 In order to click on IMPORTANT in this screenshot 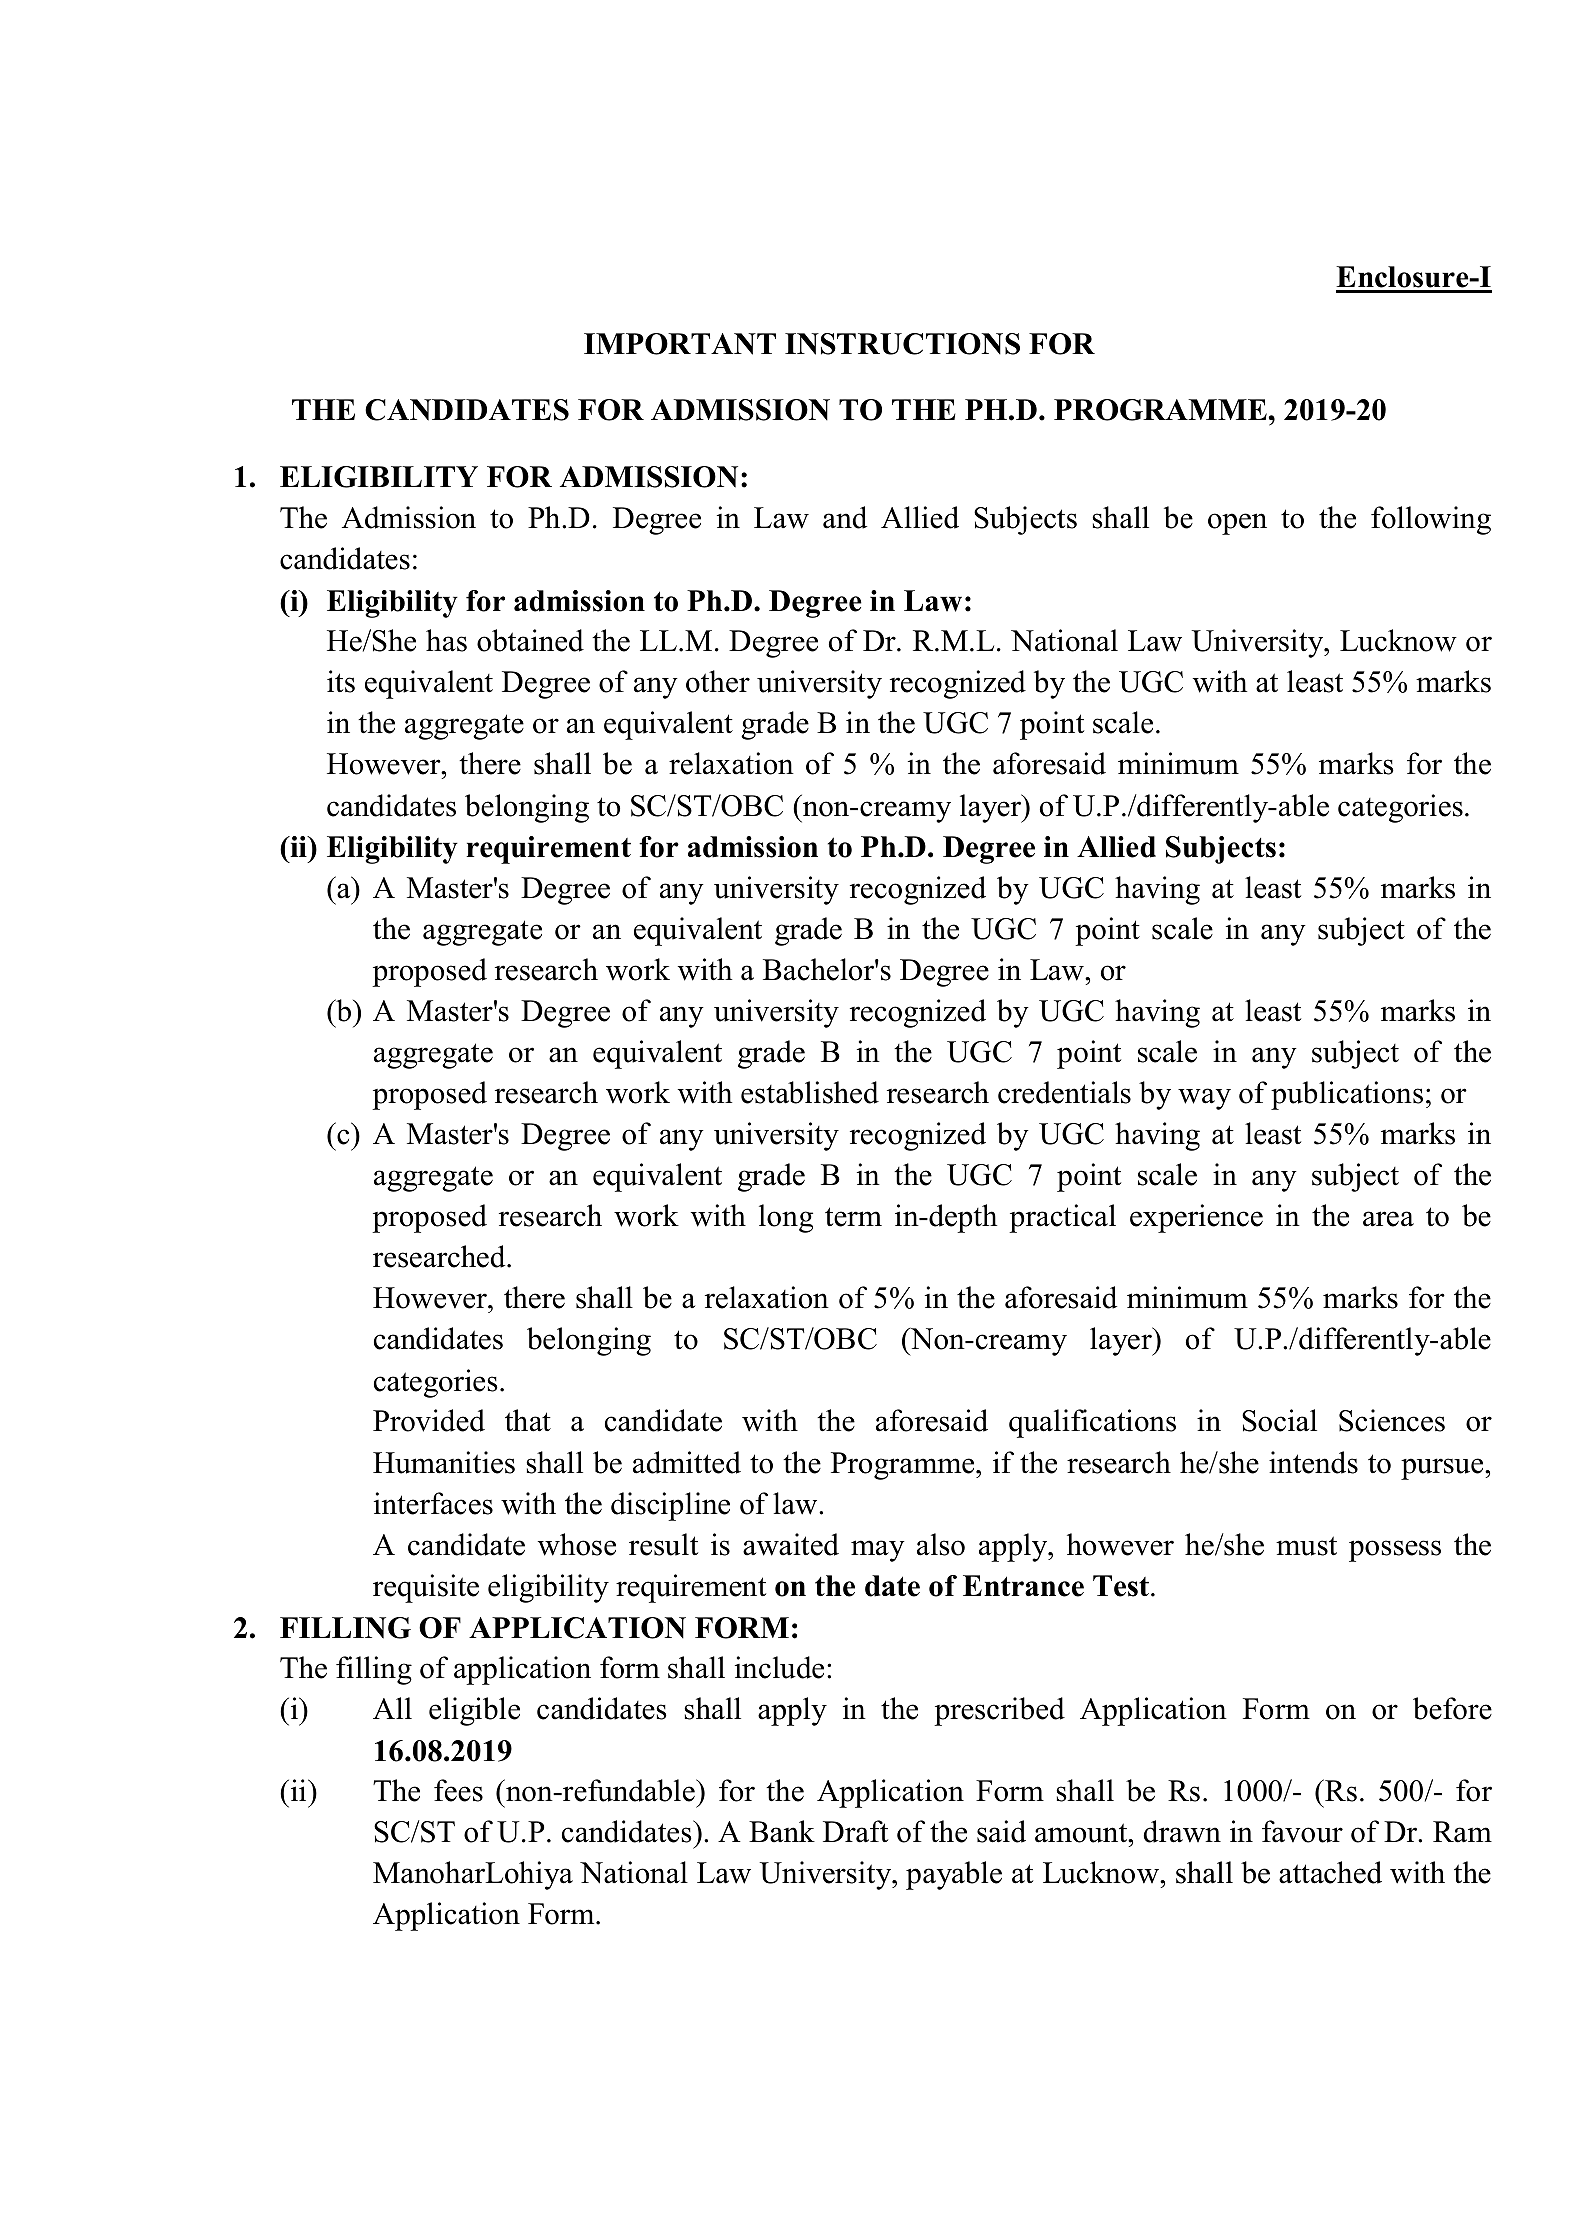, I will do `click(680, 344)`.
